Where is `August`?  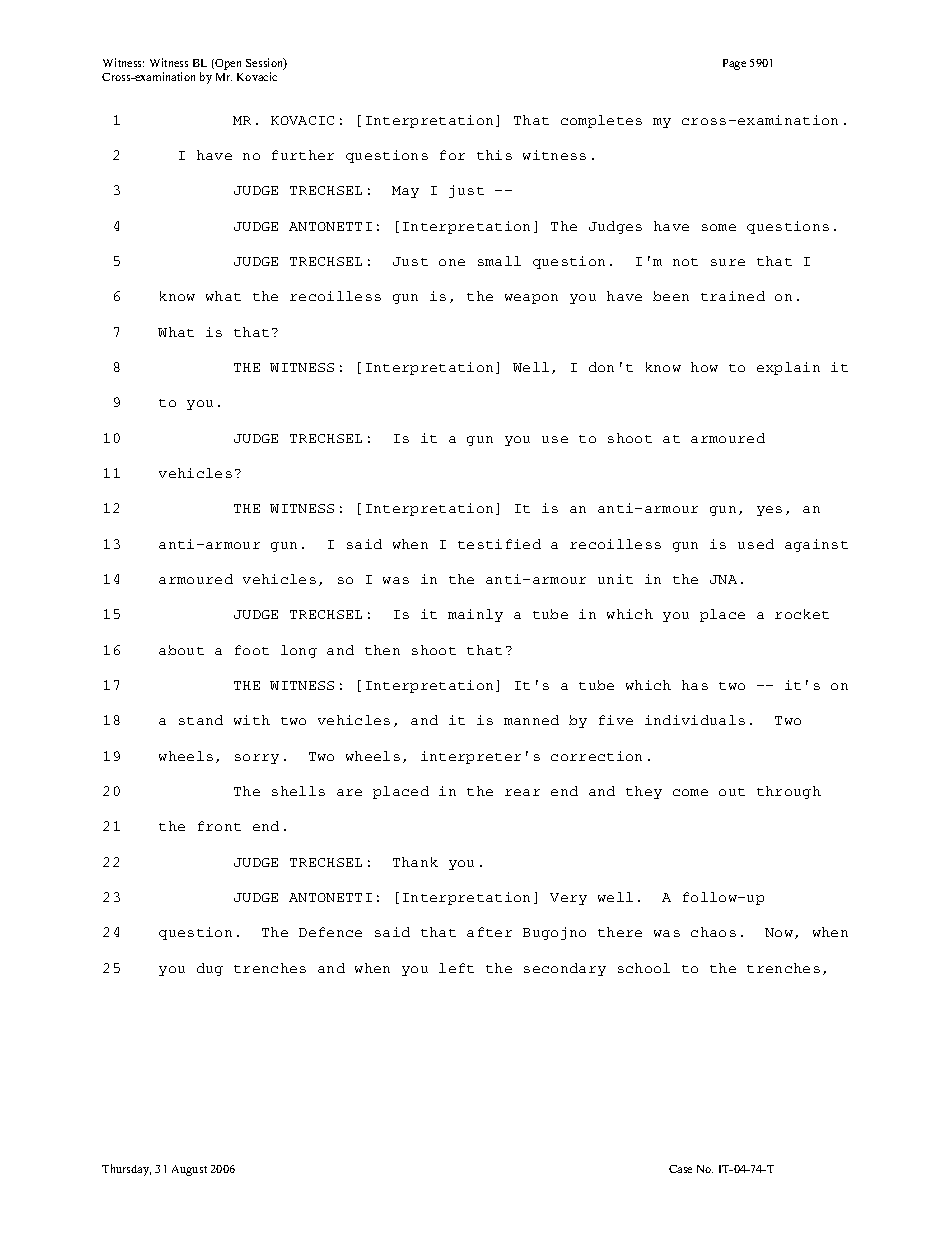
August is located at coordinates (189, 1170).
